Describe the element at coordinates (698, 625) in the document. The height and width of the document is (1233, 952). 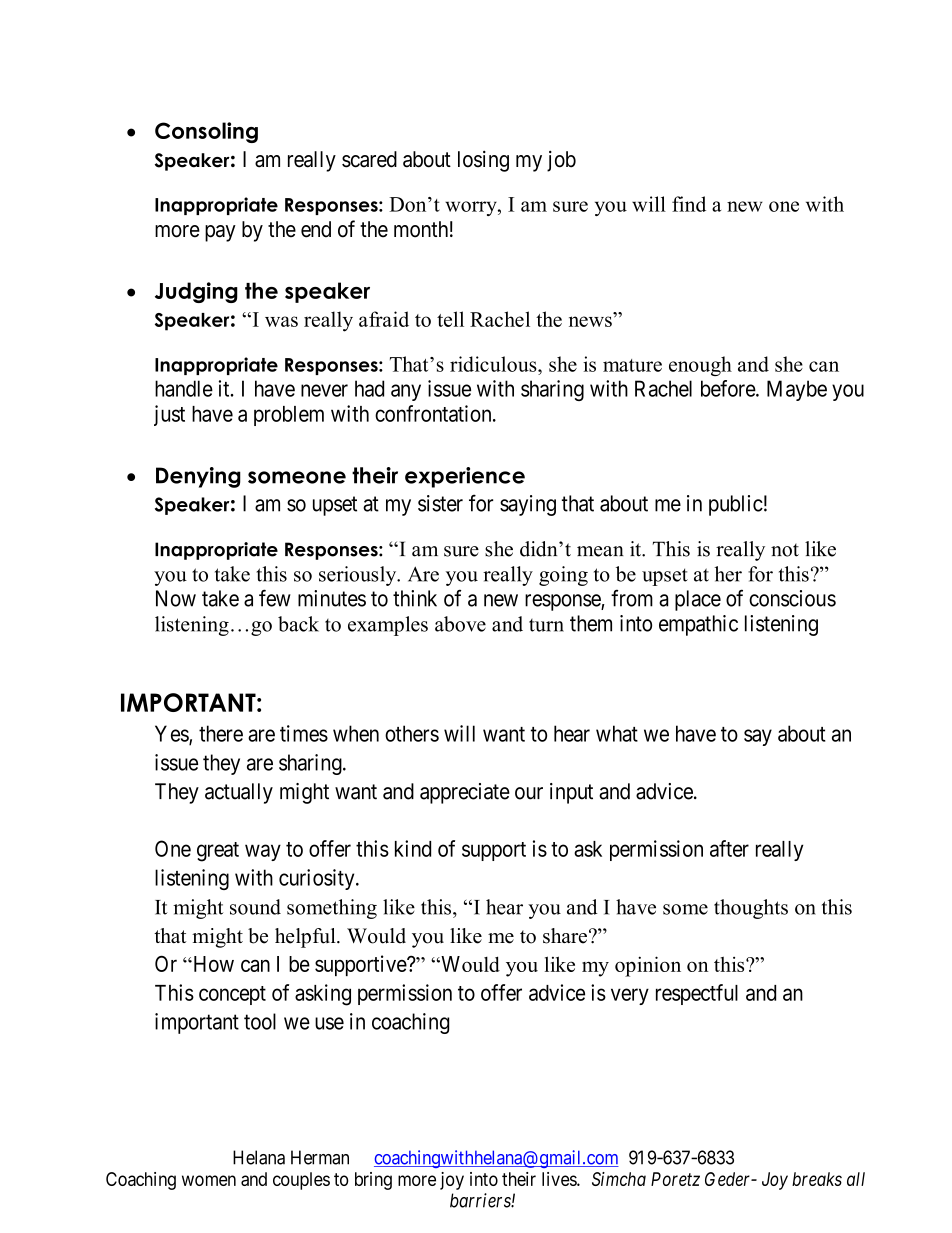
I see `empathic` at that location.
